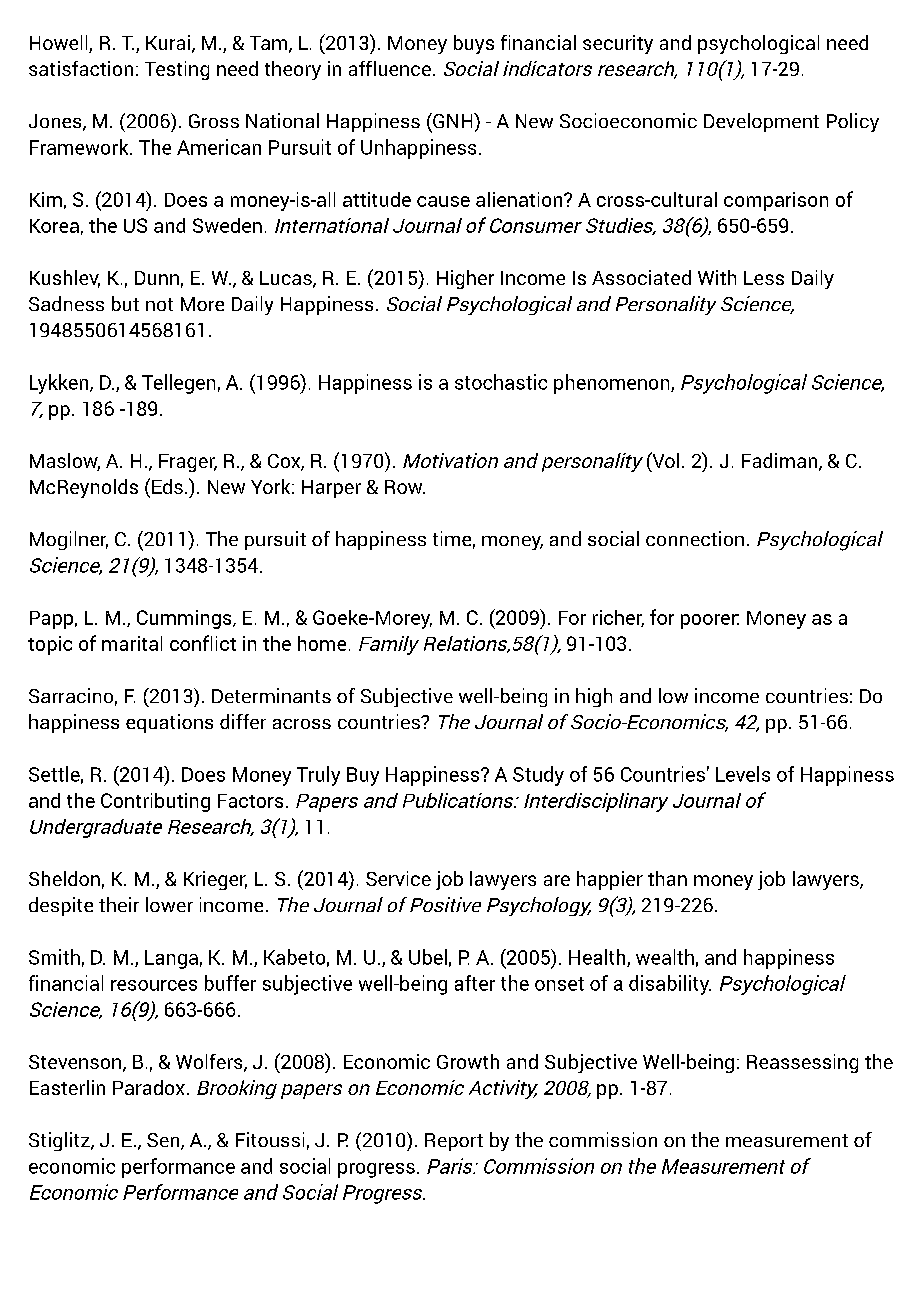 The height and width of the page is (1308, 924). I want to click on Testing, so click(177, 70).
